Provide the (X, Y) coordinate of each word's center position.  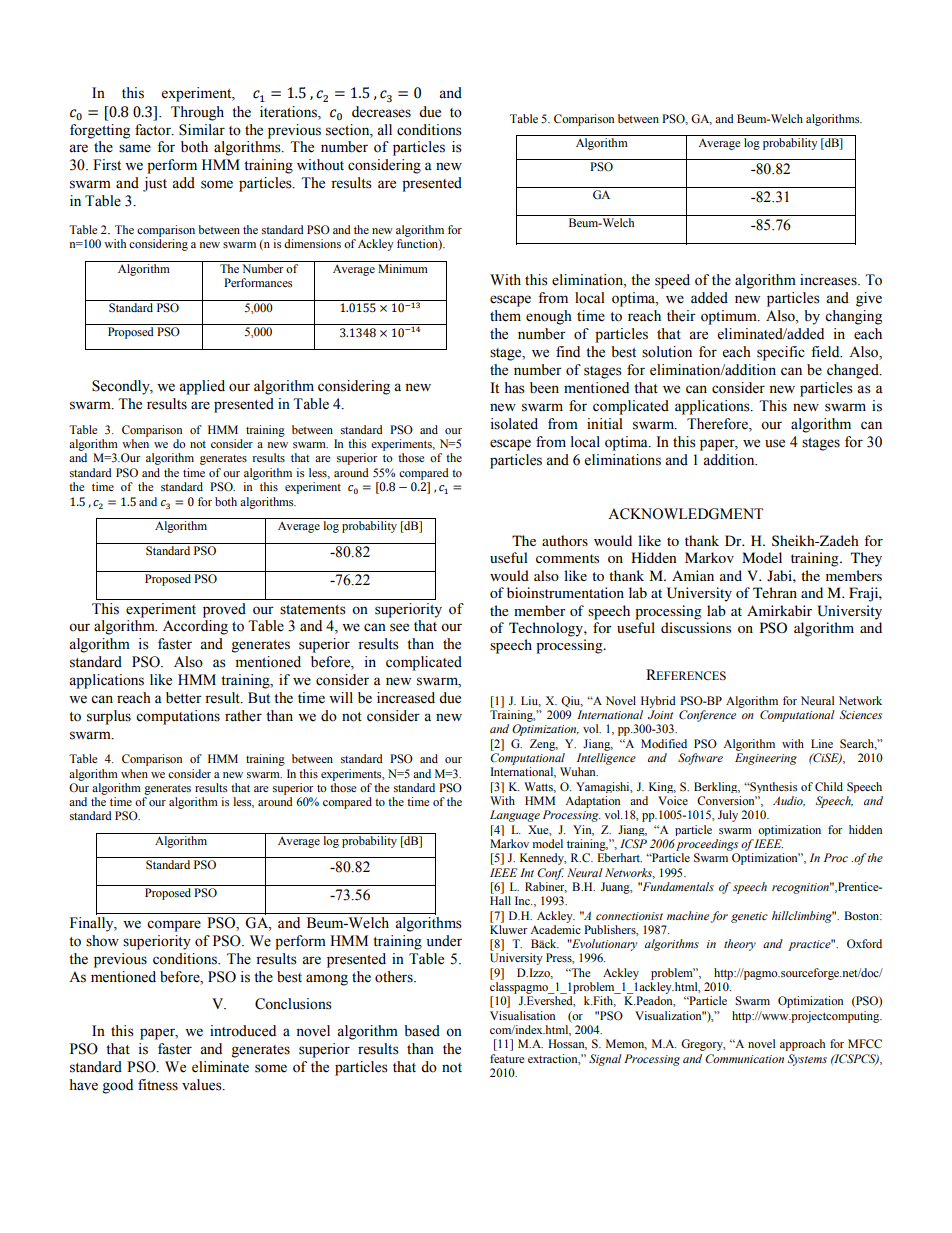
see (399, 627)
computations (178, 717)
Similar (202, 130)
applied (202, 387)
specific (781, 353)
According (195, 627)
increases (829, 280)
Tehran (775, 592)
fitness (158, 1085)
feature (507, 1058)
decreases (381, 112)
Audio (789, 801)
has (515, 388)
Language (515, 816)
